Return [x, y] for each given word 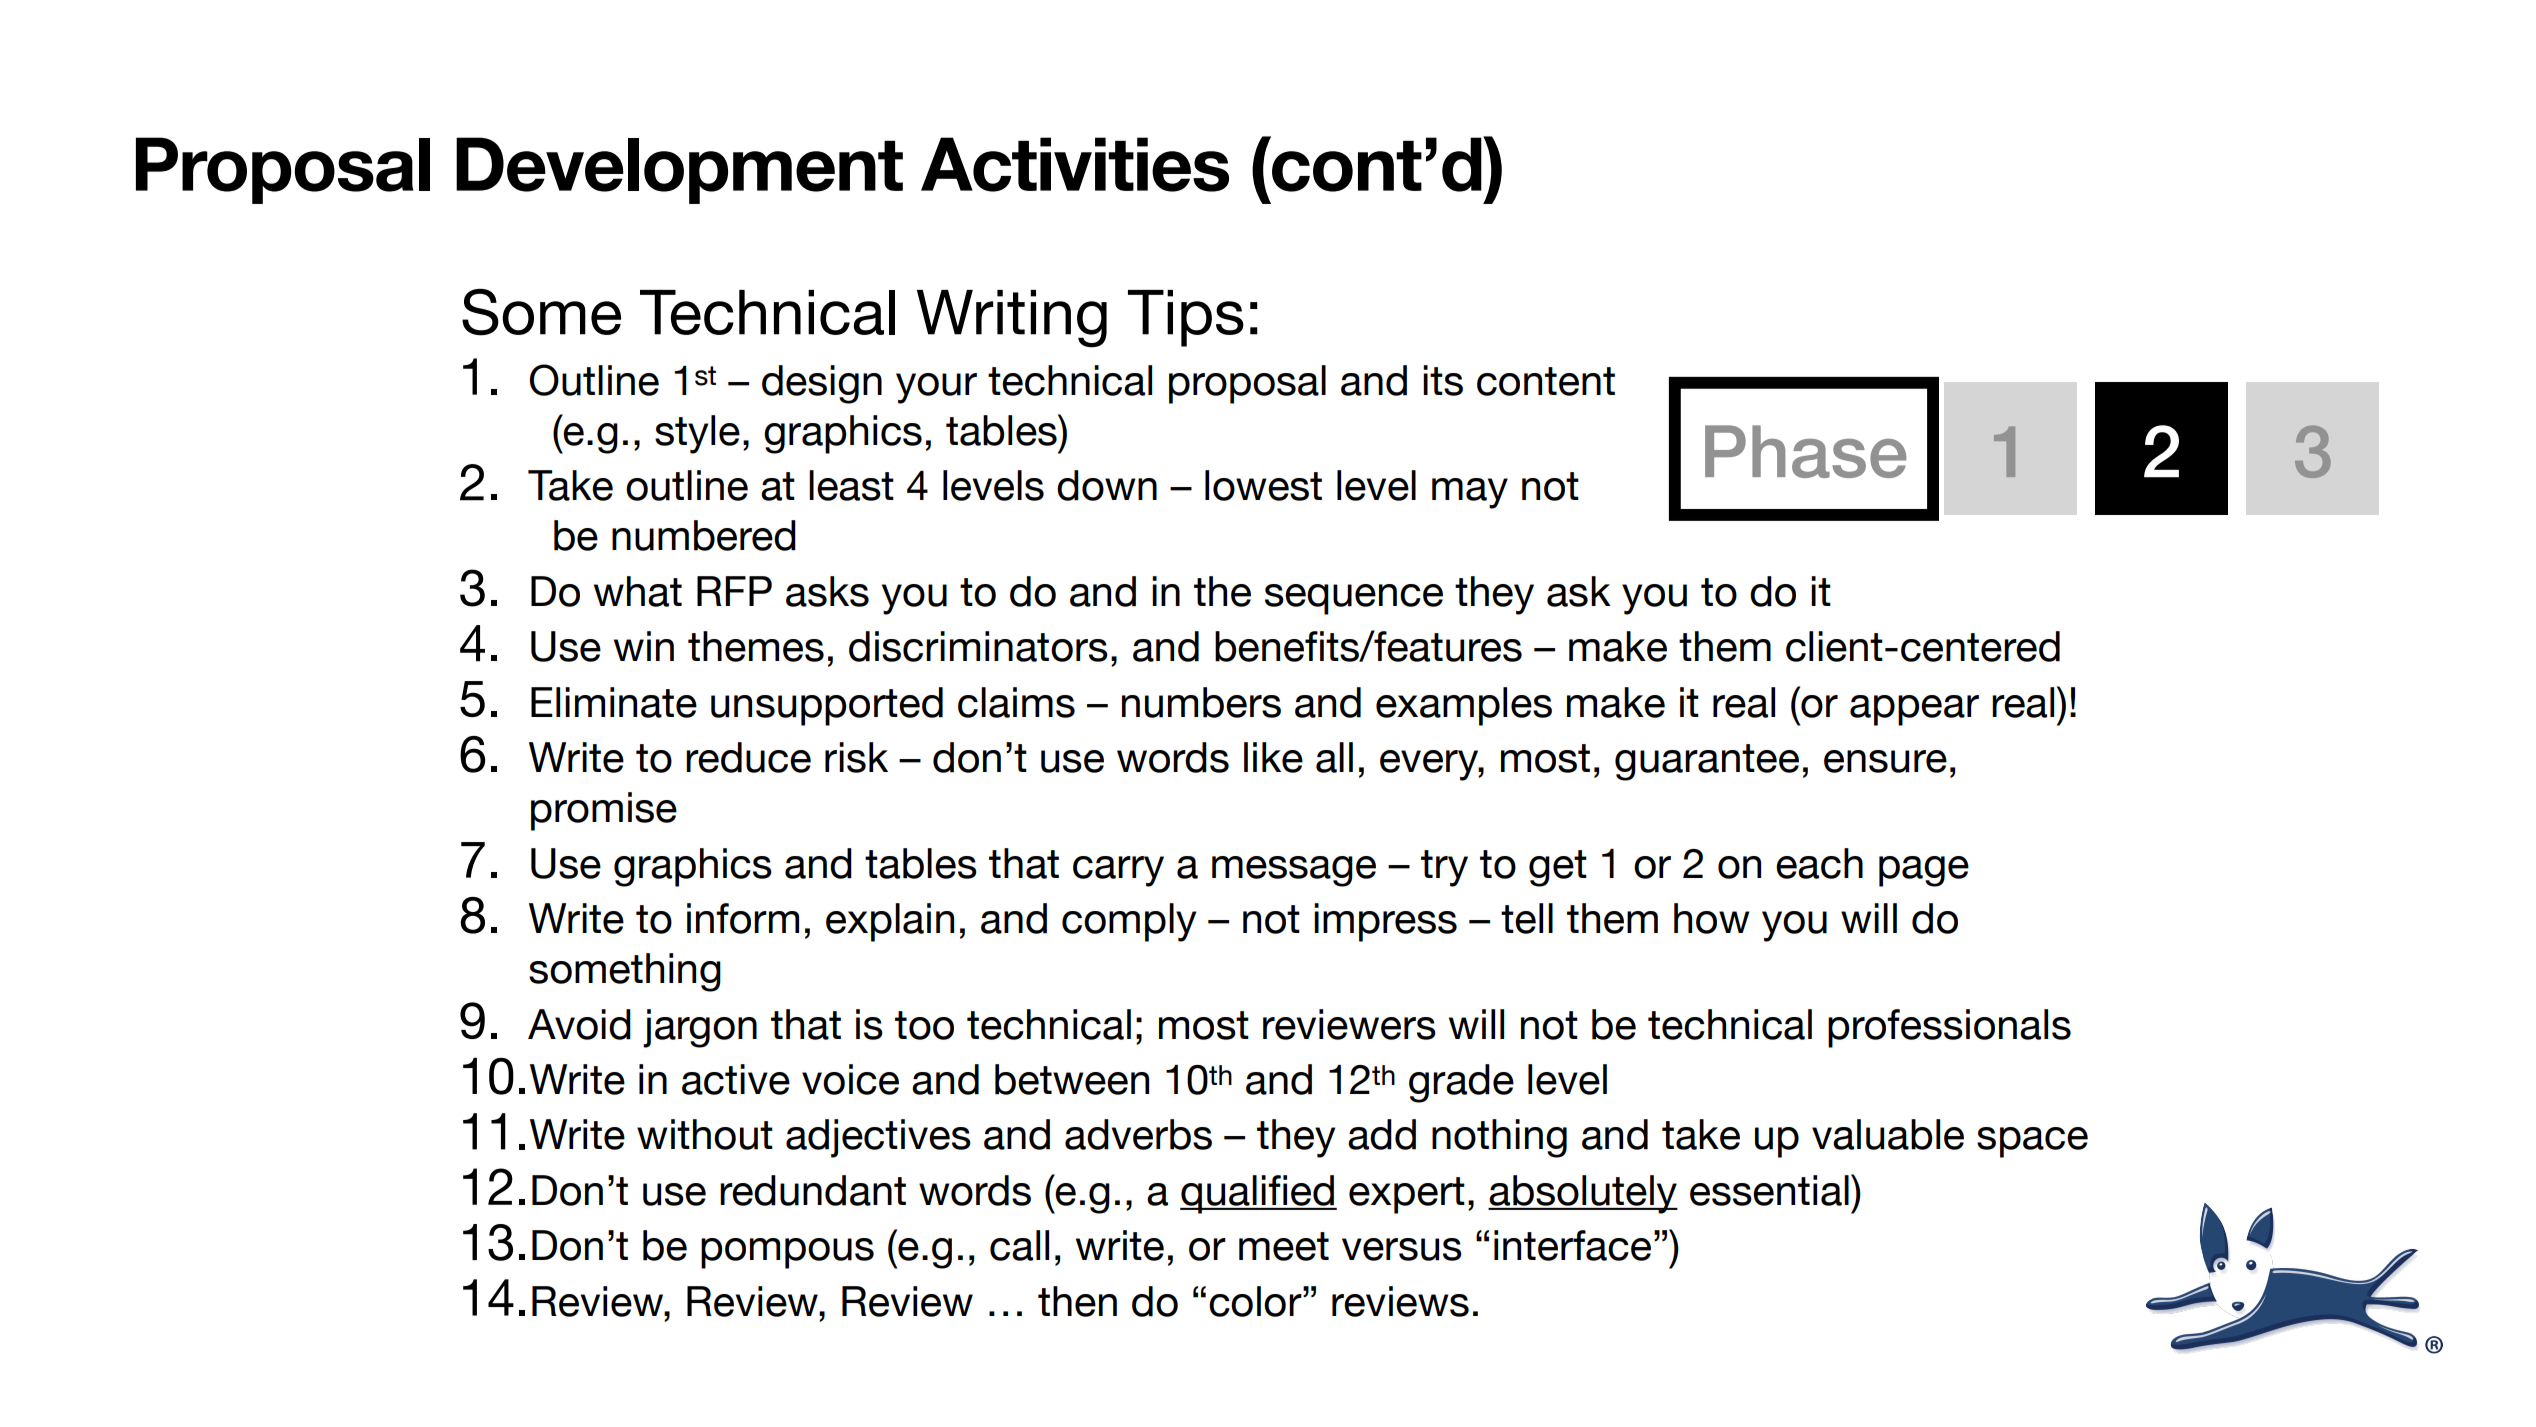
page [1924, 871]
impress [1385, 922]
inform [743, 918]
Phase [1806, 451]
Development [679, 170]
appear [1914, 710]
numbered [704, 535]
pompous [787, 1253]
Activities [1075, 164]
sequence [1354, 599]
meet [1284, 1246]
